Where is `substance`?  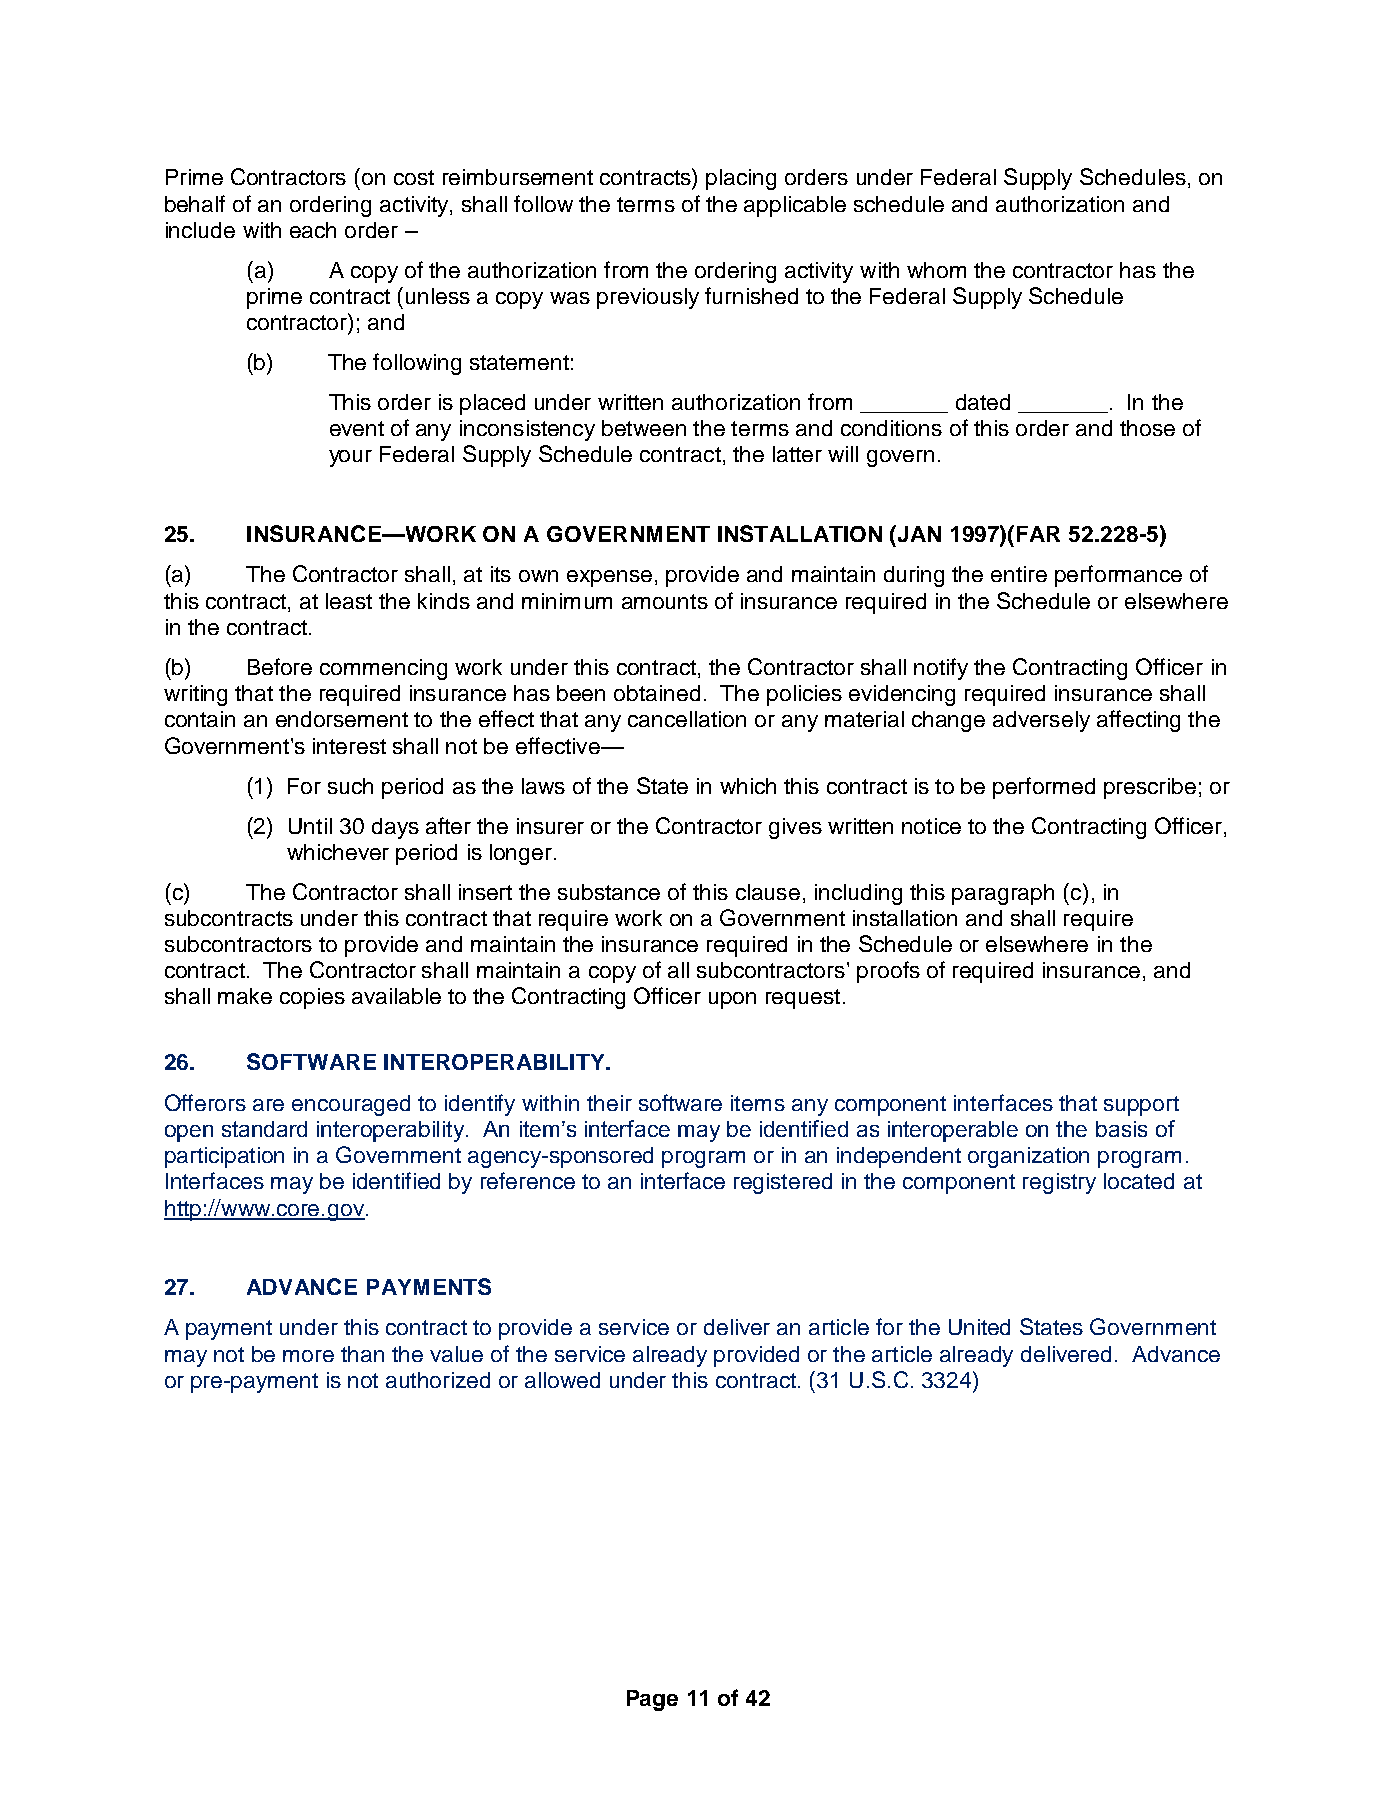 substance is located at coordinates (609, 892).
